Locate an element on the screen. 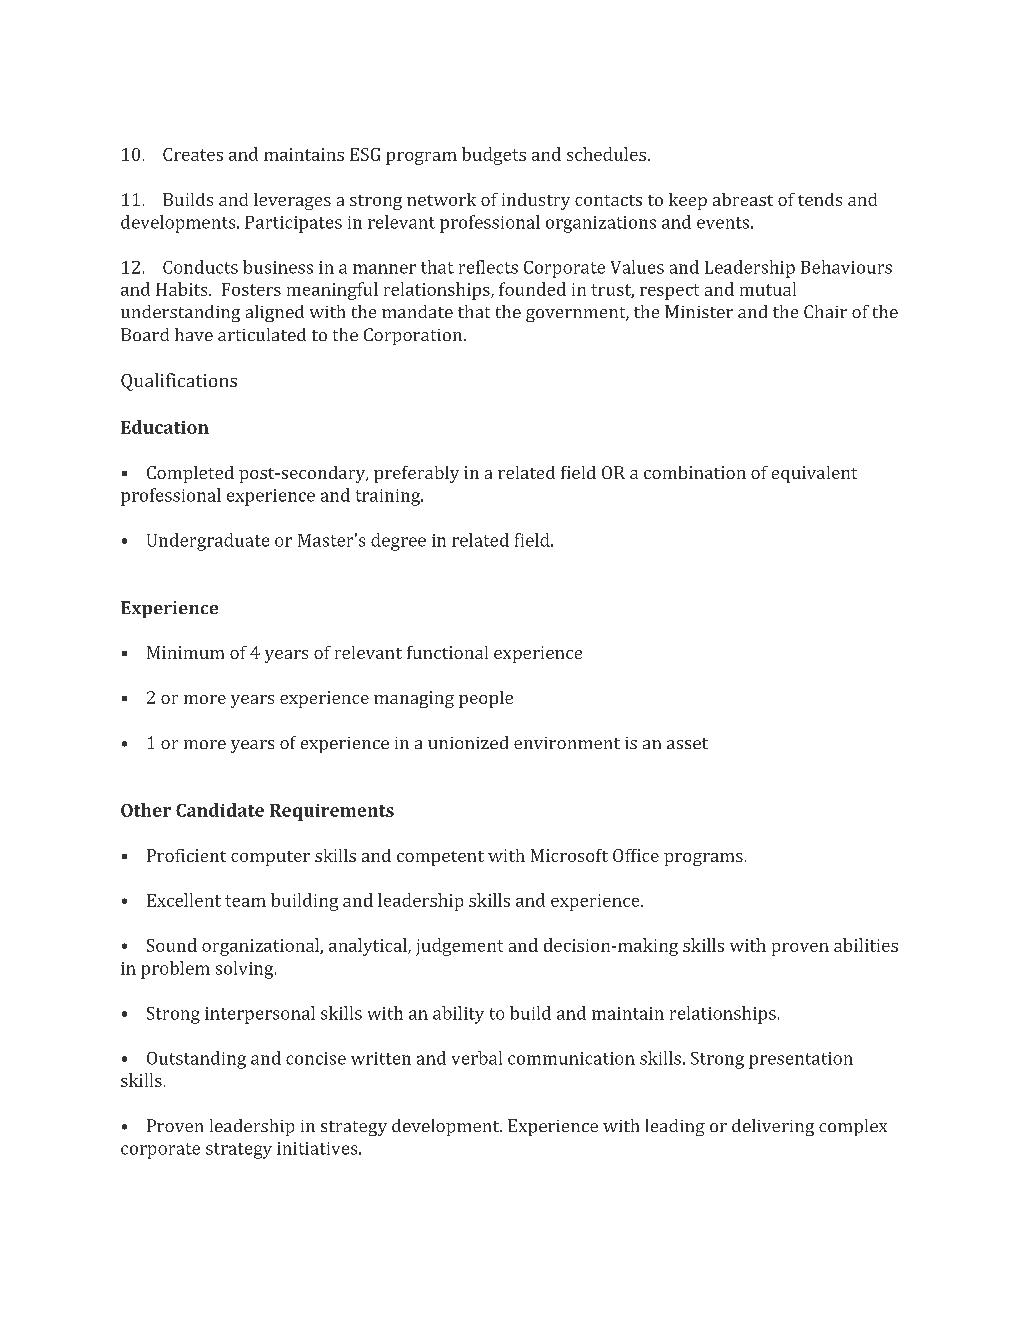 The image size is (1022, 1323). Candidate is located at coordinates (220, 810).
